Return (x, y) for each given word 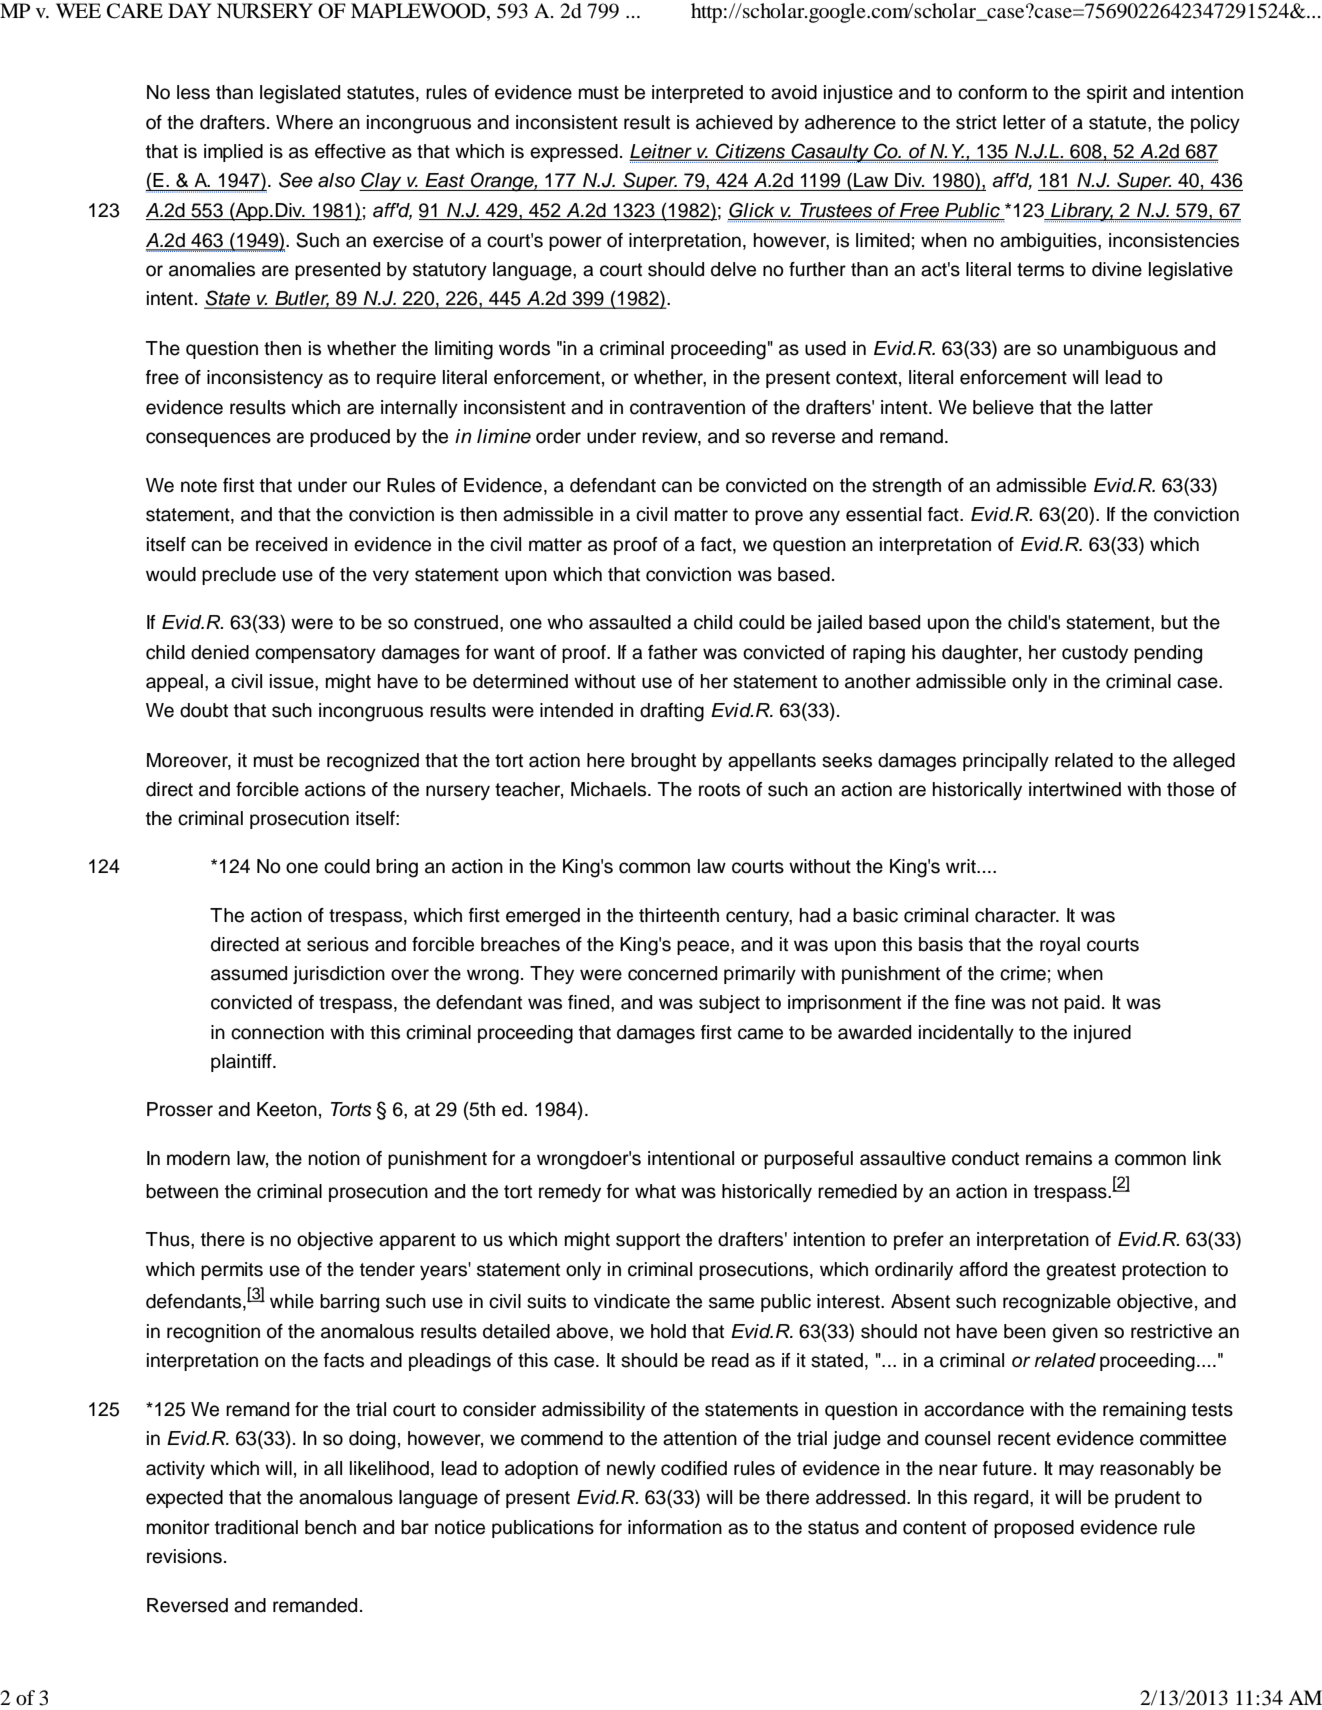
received (291, 544)
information (675, 1527)
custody (1095, 654)
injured (1102, 1034)
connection (277, 1032)
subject (729, 1004)
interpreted (697, 94)
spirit (1107, 94)
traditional (256, 1527)
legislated (300, 94)
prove (779, 517)
